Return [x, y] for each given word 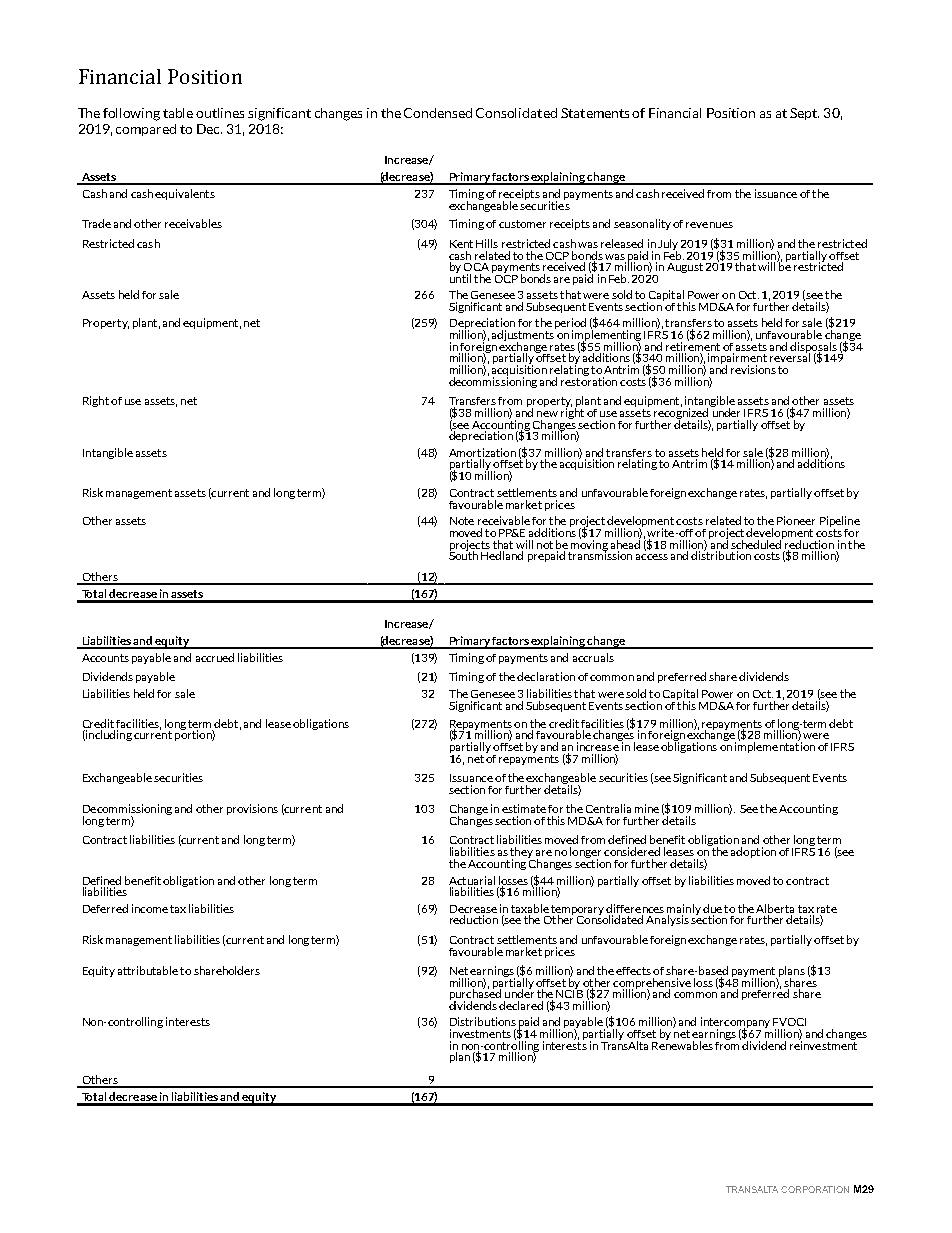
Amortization [482, 452]
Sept [804, 114]
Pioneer [796, 520]
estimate [524, 808]
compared [146, 130]
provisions [252, 809]
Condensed [438, 113]
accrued [215, 657]
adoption [753, 852]
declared [521, 1005]
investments [480, 1033]
